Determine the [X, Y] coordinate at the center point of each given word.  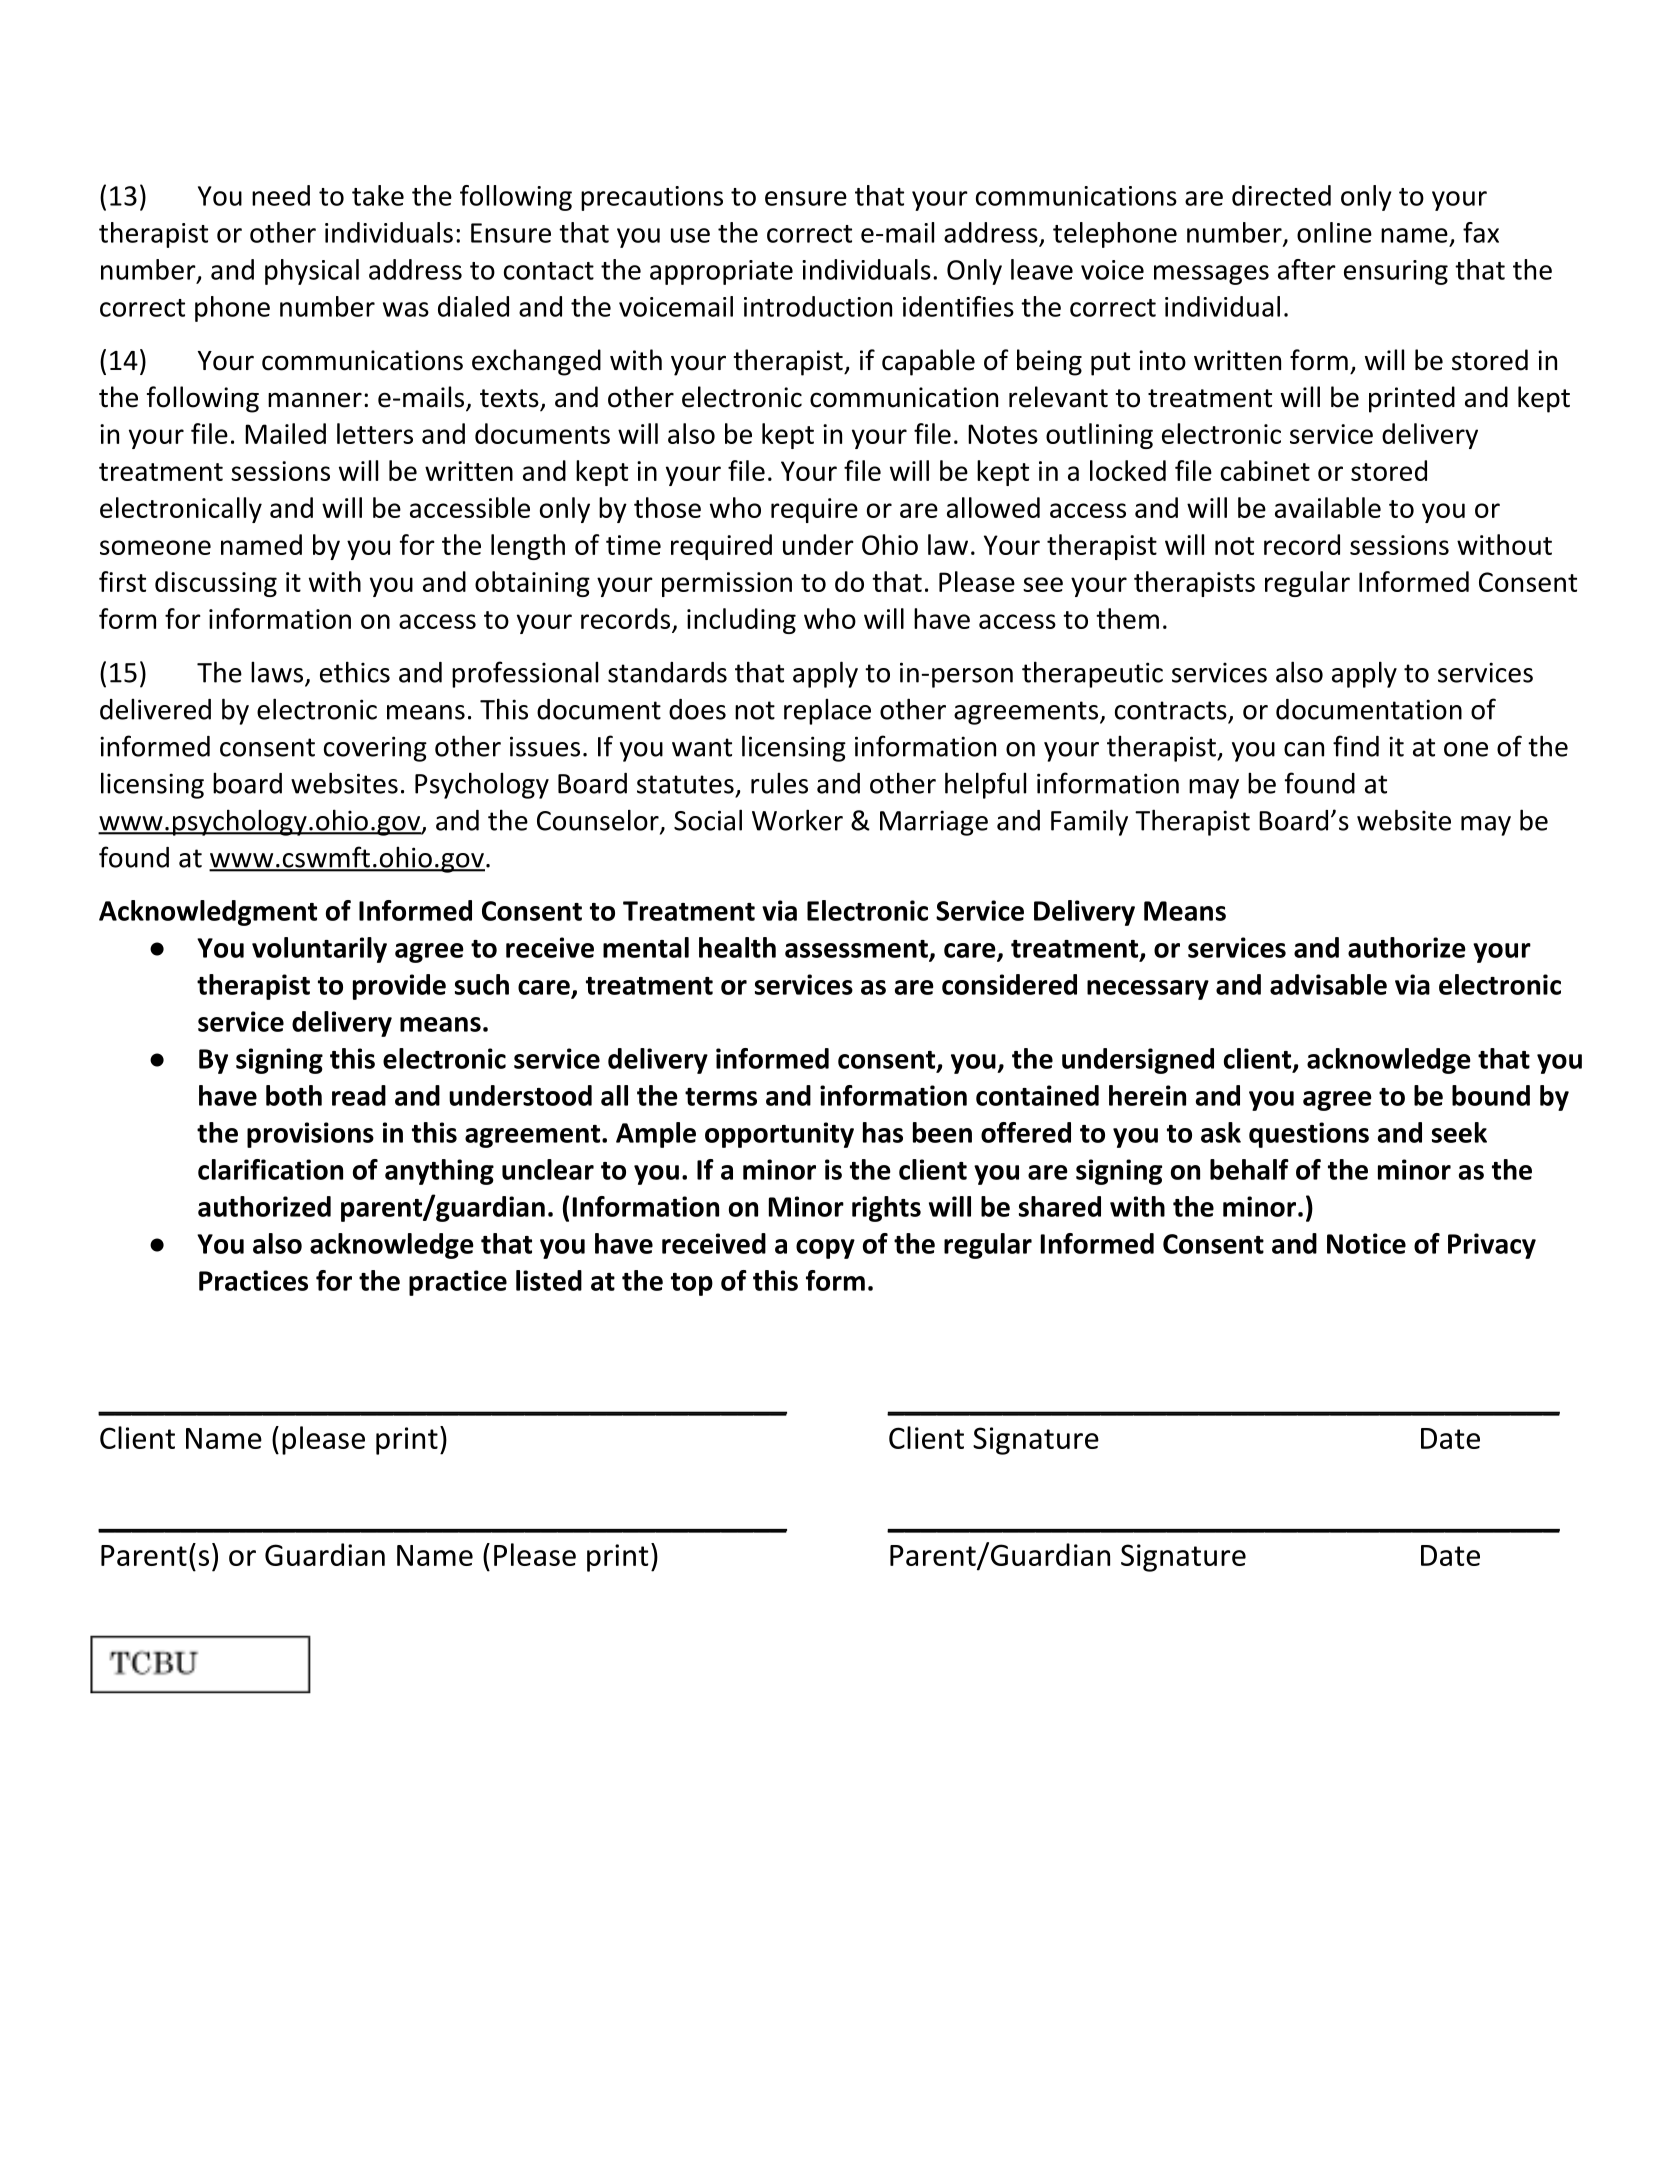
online [1334, 232]
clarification [270, 1169]
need [281, 195]
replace [827, 711]
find [1356, 746]
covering [375, 749]
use [690, 235]
